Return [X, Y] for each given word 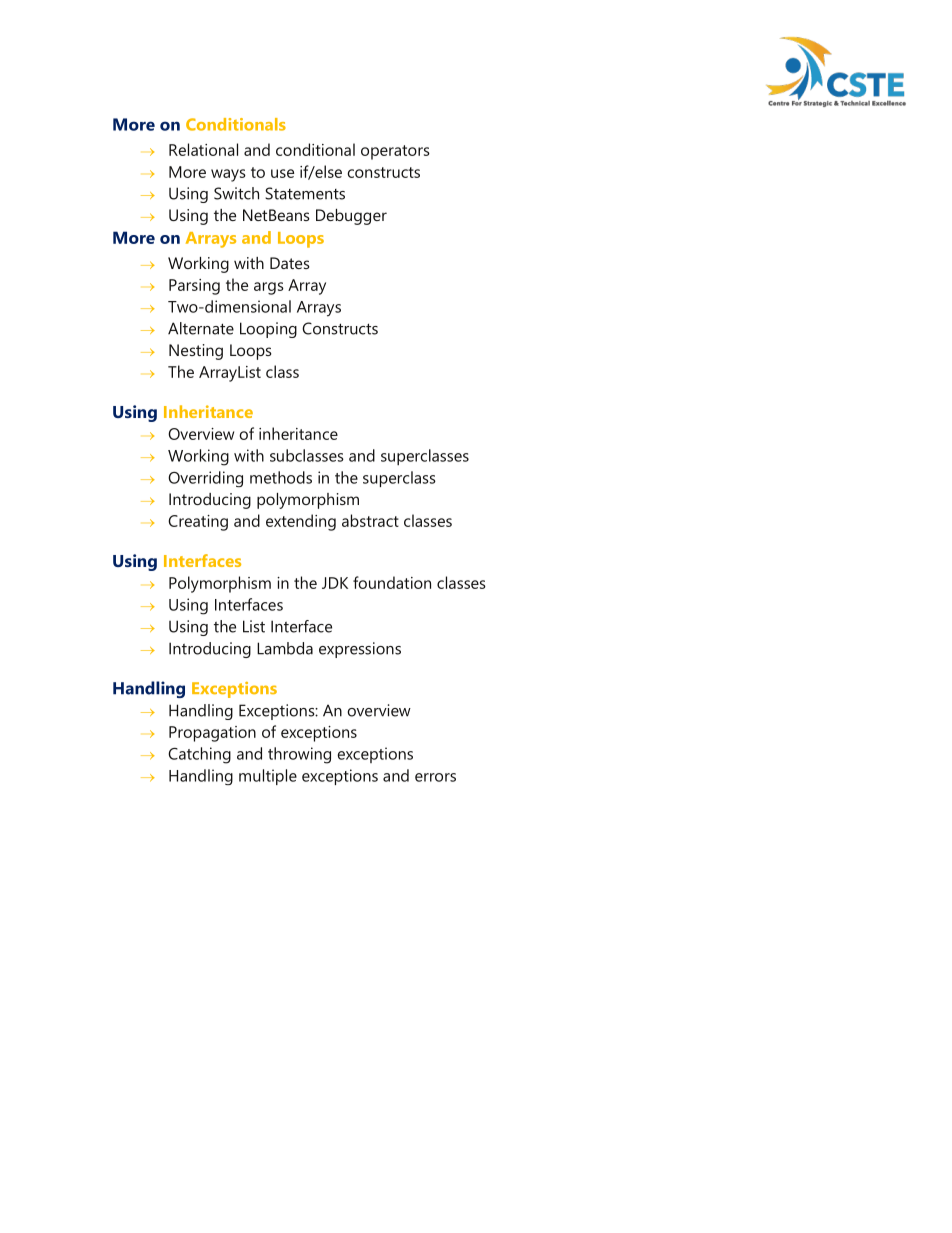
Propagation [212, 734]
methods [281, 477]
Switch [236, 193]
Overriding [205, 479]
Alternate [201, 328]
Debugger [351, 217]
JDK [335, 583]
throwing [299, 755]
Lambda [285, 648]
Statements [305, 193]
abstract [370, 520]
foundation [392, 582]
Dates [290, 263]
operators [395, 152]
